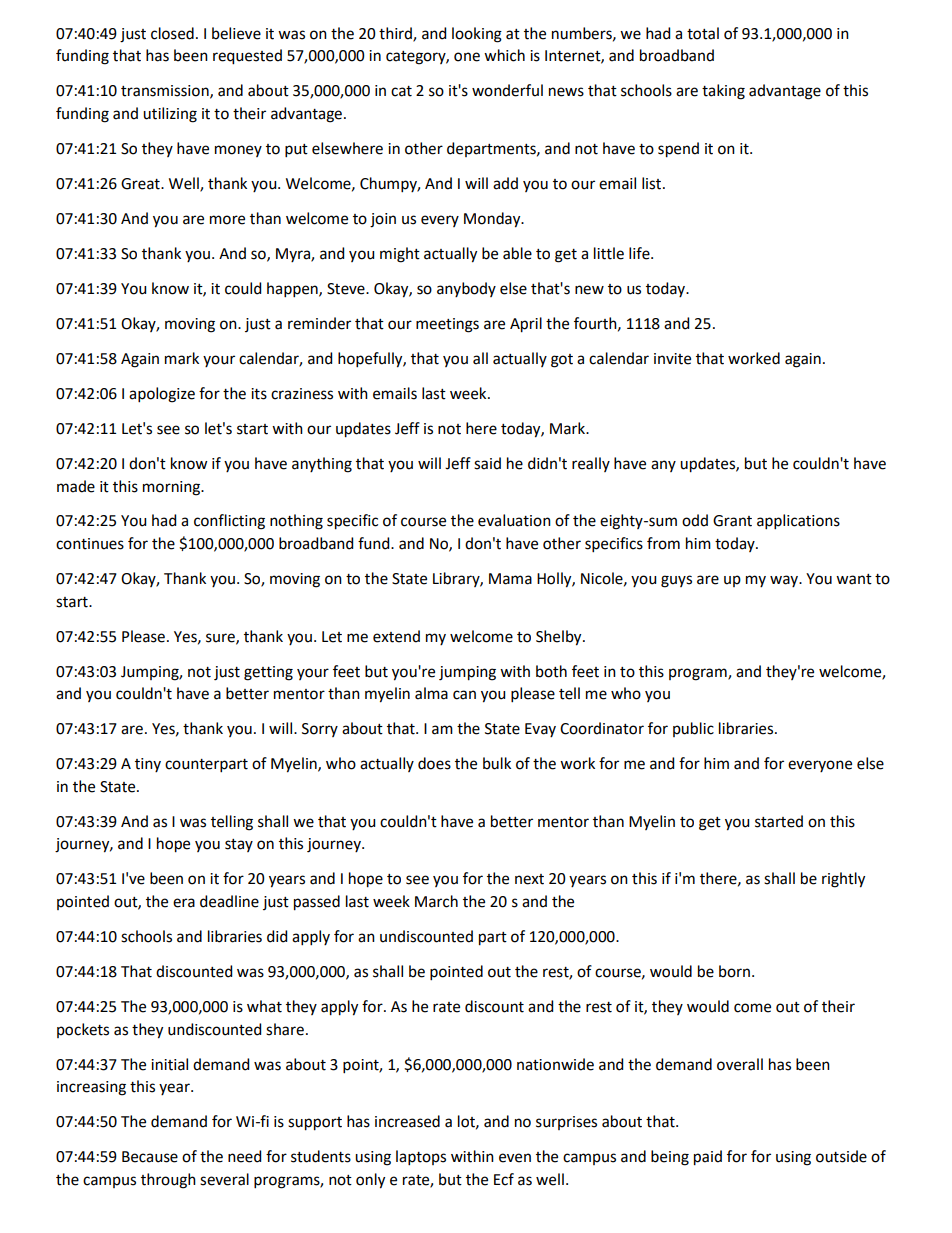 Image resolution: width=952 pixels, height=1233 pixels. Describe the element at coordinates (229, 901) in the page. I see `deadline` at that location.
